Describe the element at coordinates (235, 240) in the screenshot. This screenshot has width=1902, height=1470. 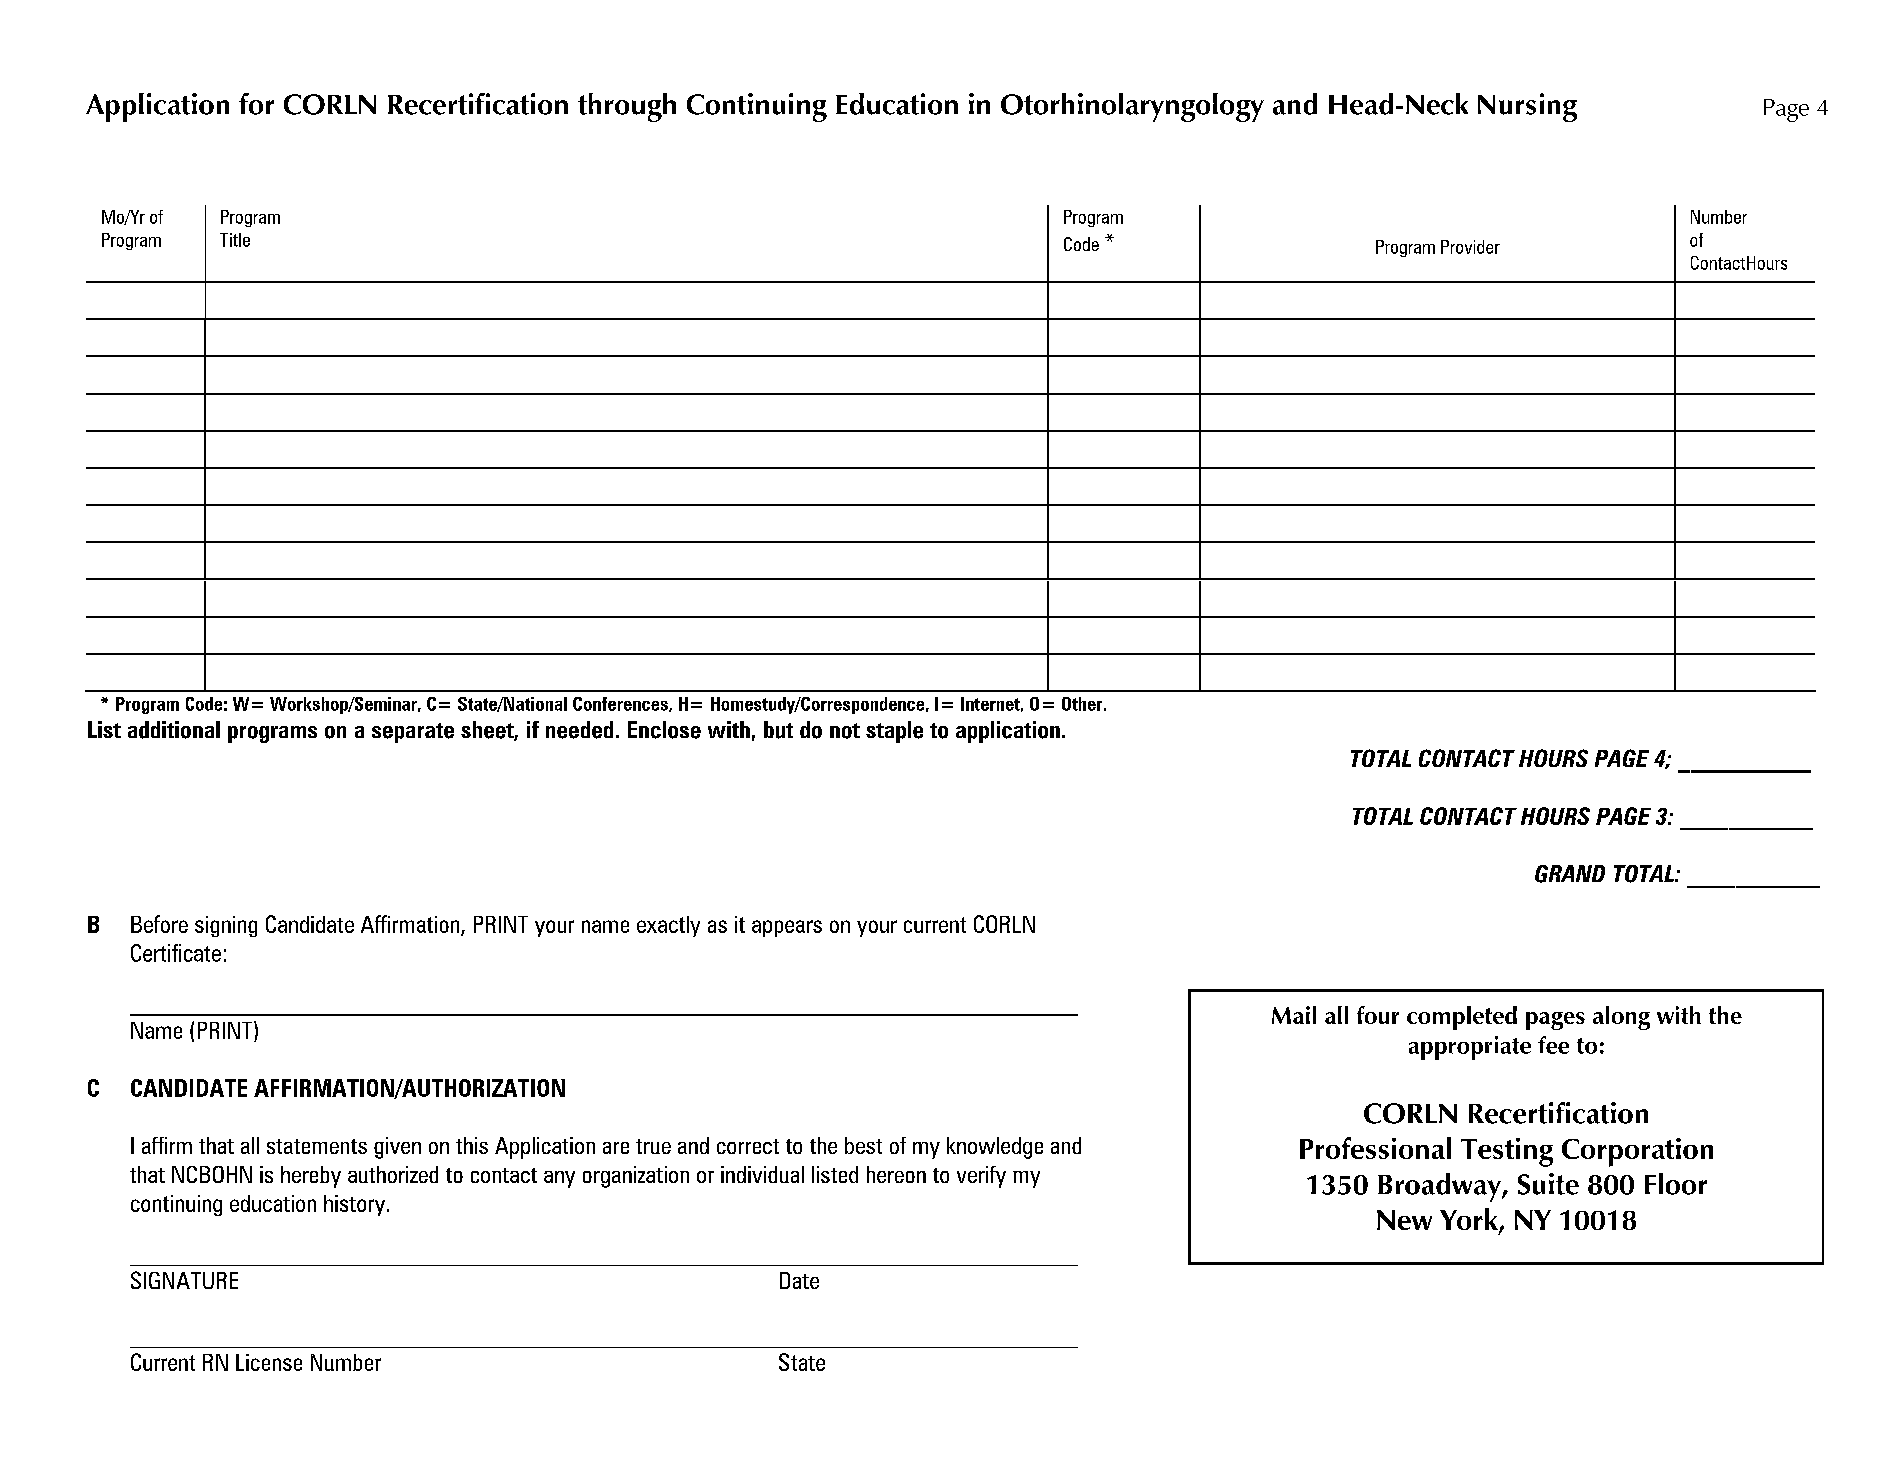
I see `Title` at that location.
